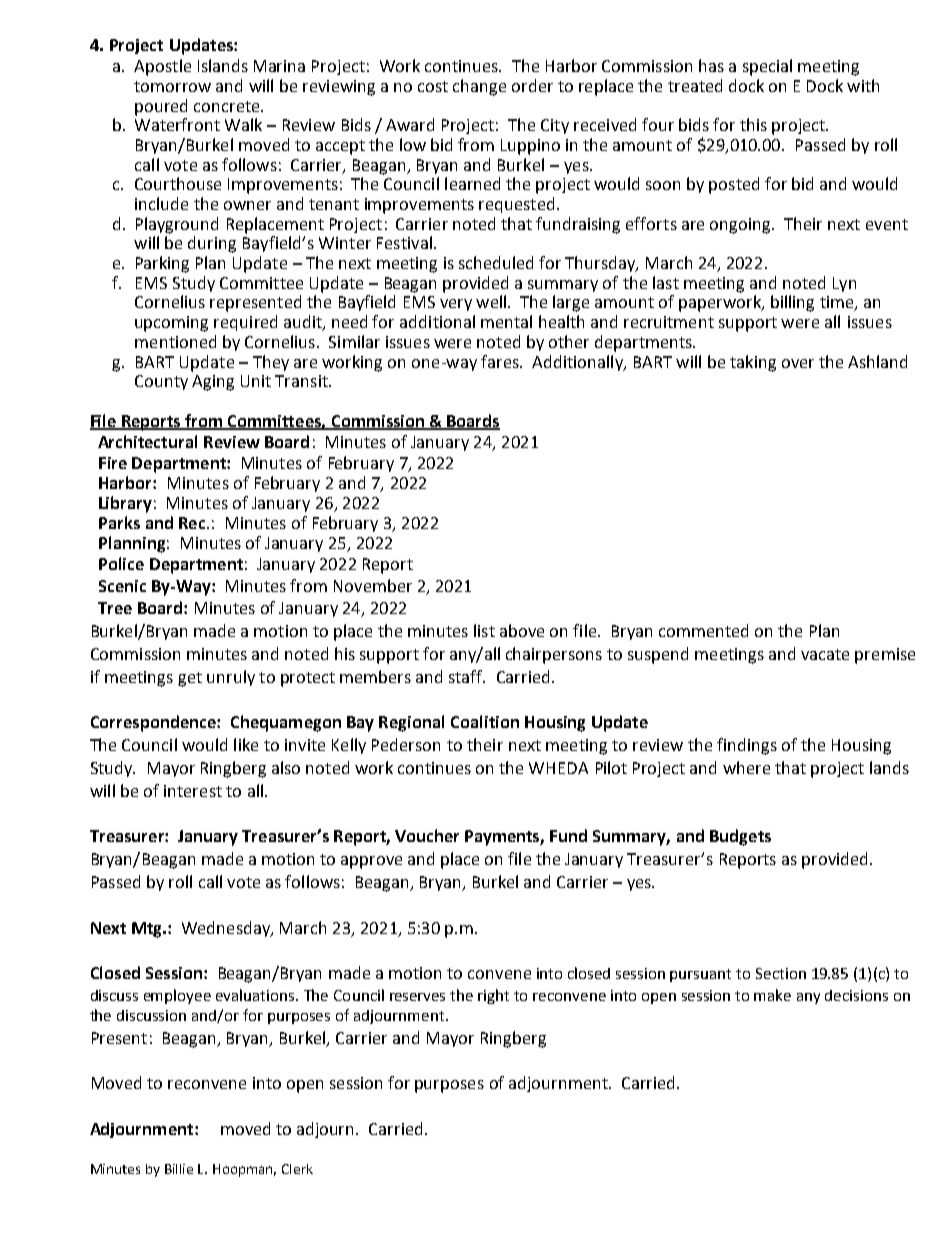  What do you see at coordinates (485, 721) in the screenshot?
I see `Coalition` at bounding box center [485, 721].
